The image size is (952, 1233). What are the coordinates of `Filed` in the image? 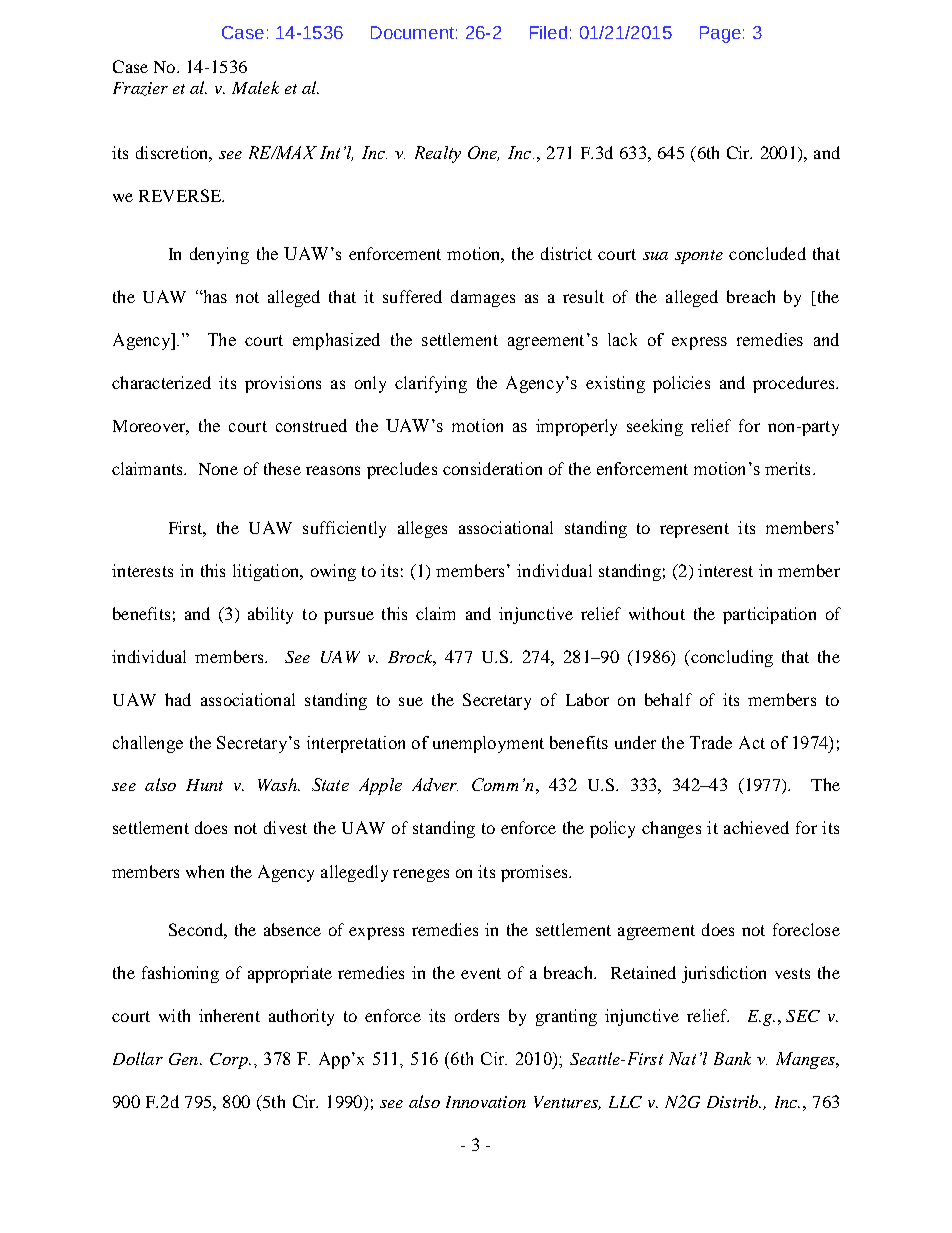 It's located at (548, 32).
